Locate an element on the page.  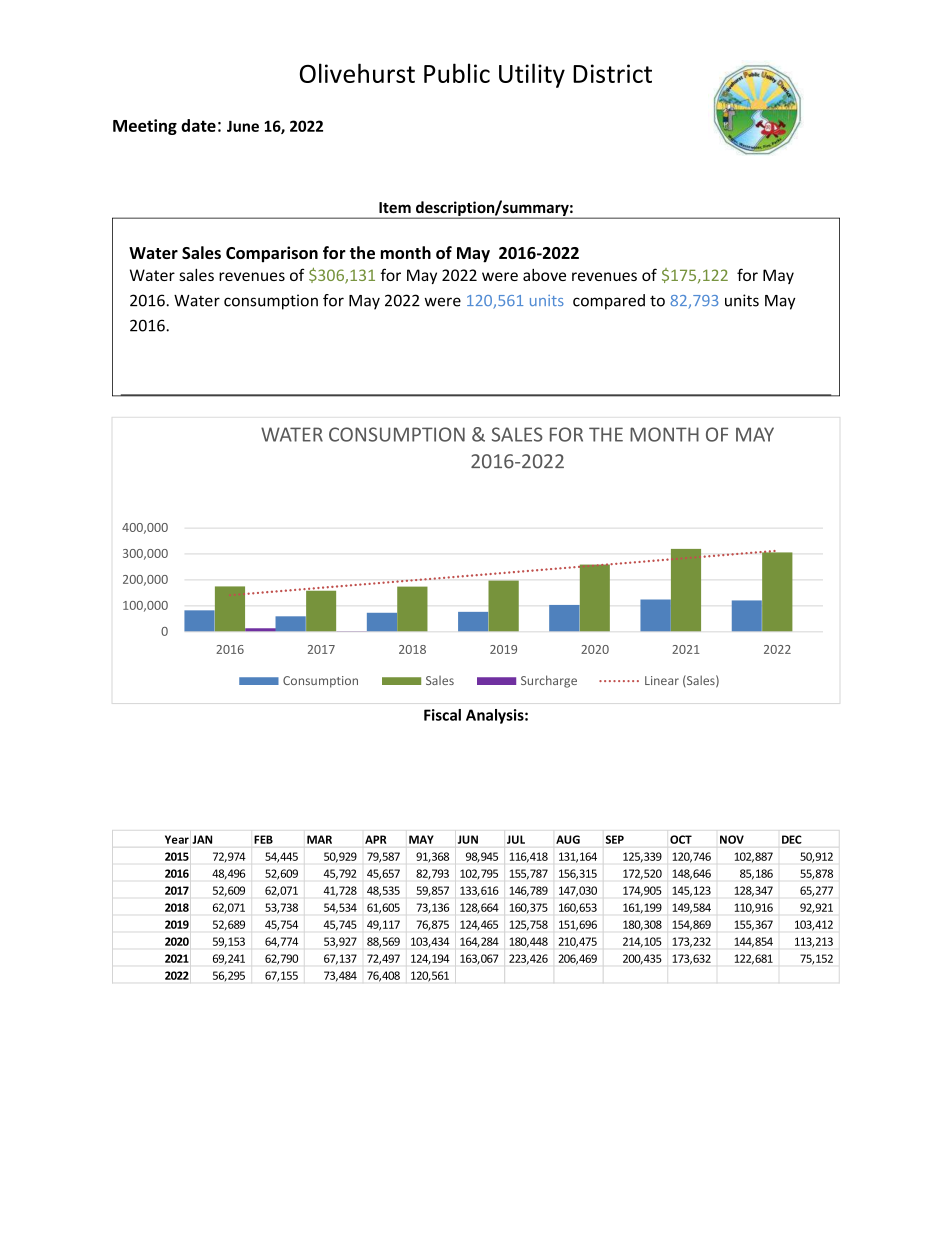
Surcharge is located at coordinates (549, 681).
